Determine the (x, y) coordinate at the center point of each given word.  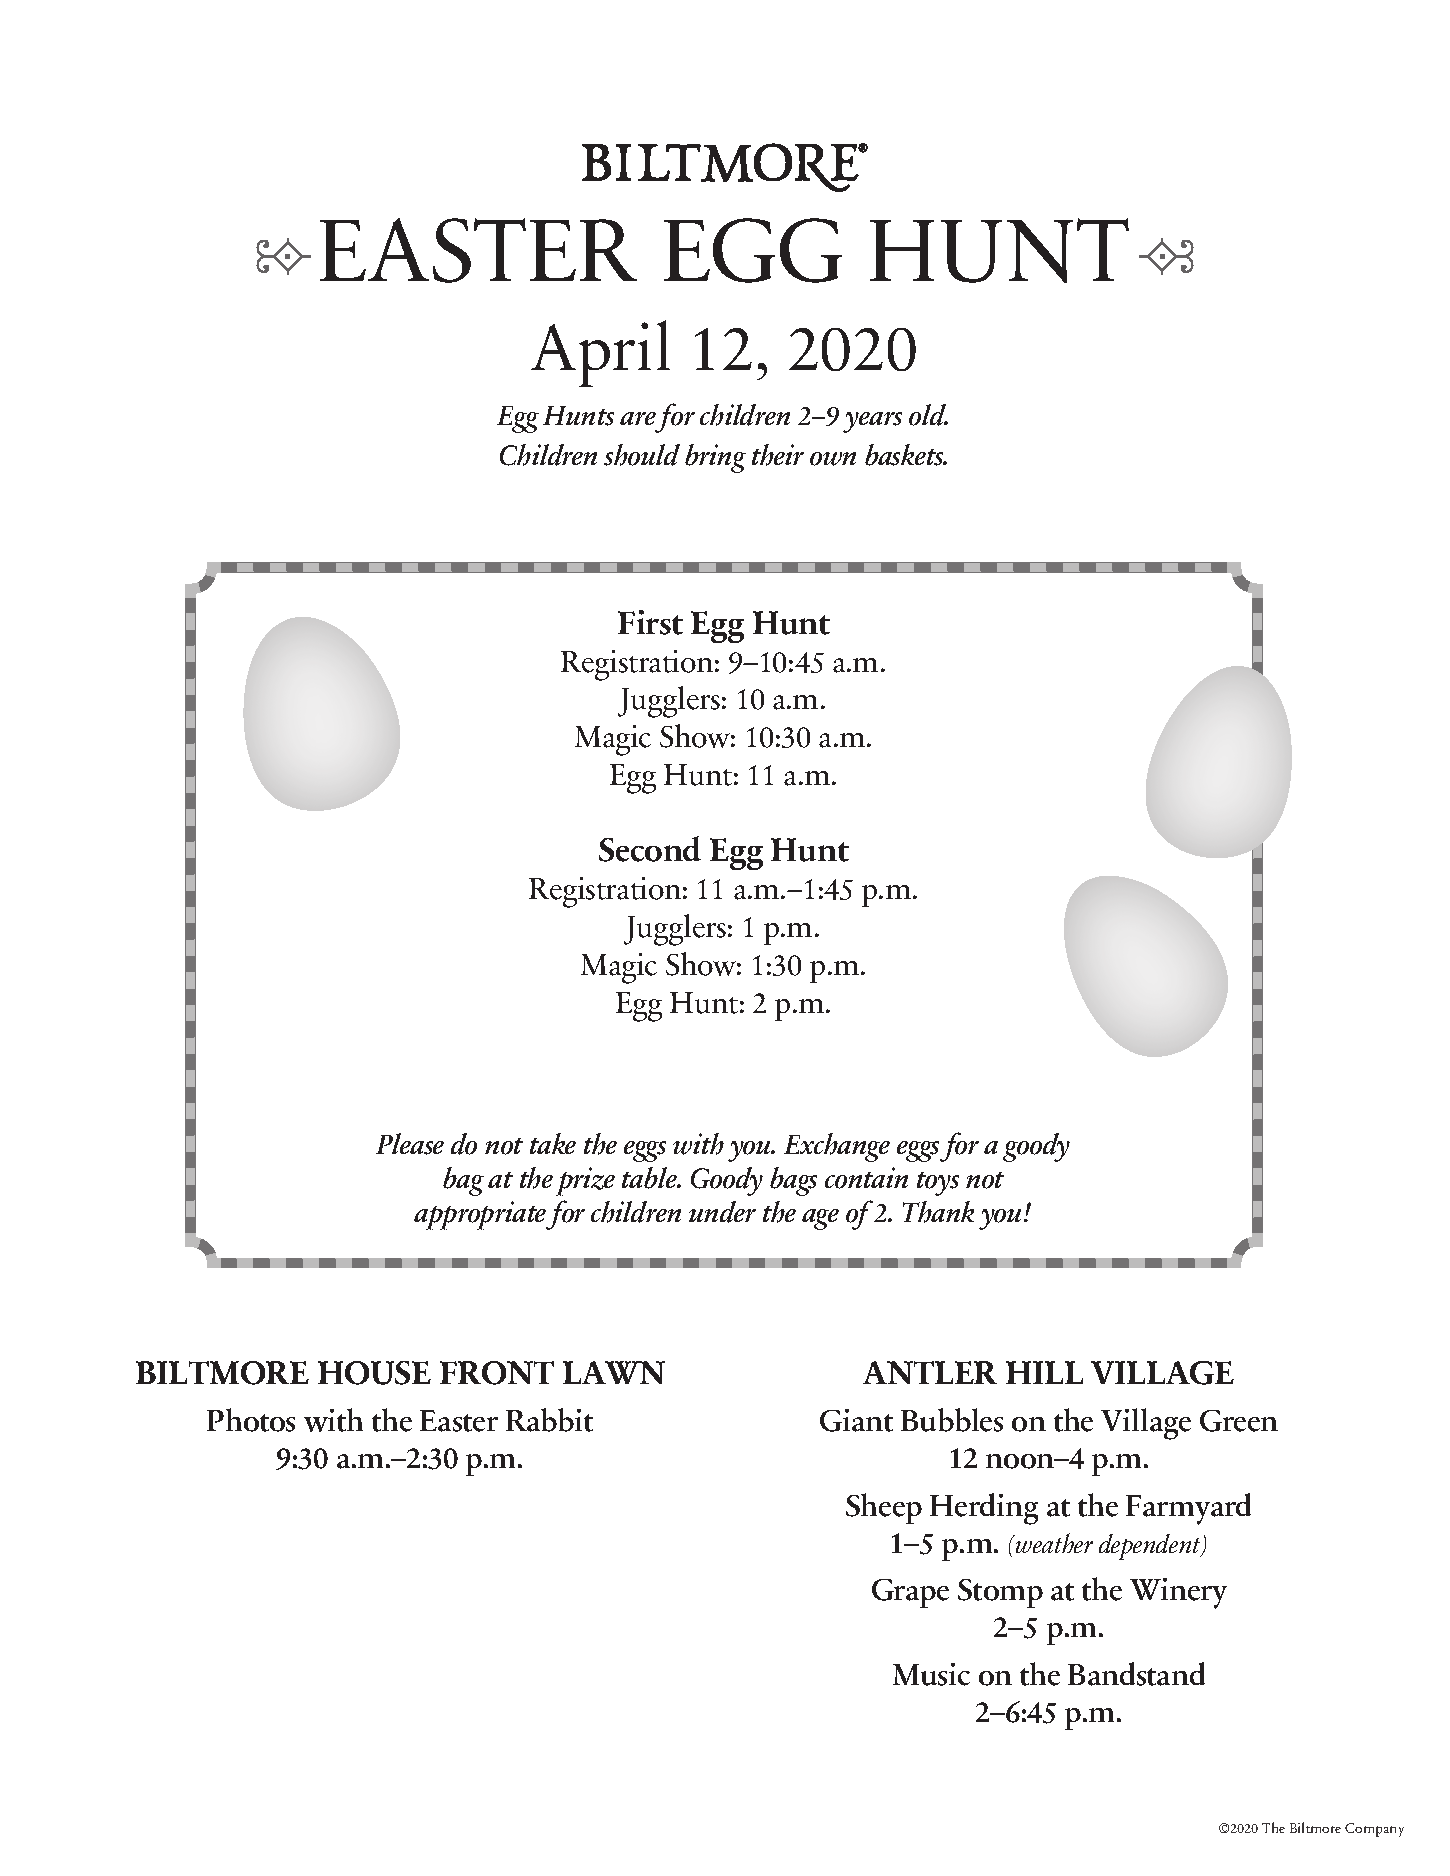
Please (410, 1144)
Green (1239, 1421)
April (600, 353)
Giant (856, 1420)
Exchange (837, 1147)
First (650, 622)
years (872, 422)
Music (931, 1674)
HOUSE (374, 1373)
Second (650, 849)
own (833, 459)
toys (938, 1184)
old (928, 415)
